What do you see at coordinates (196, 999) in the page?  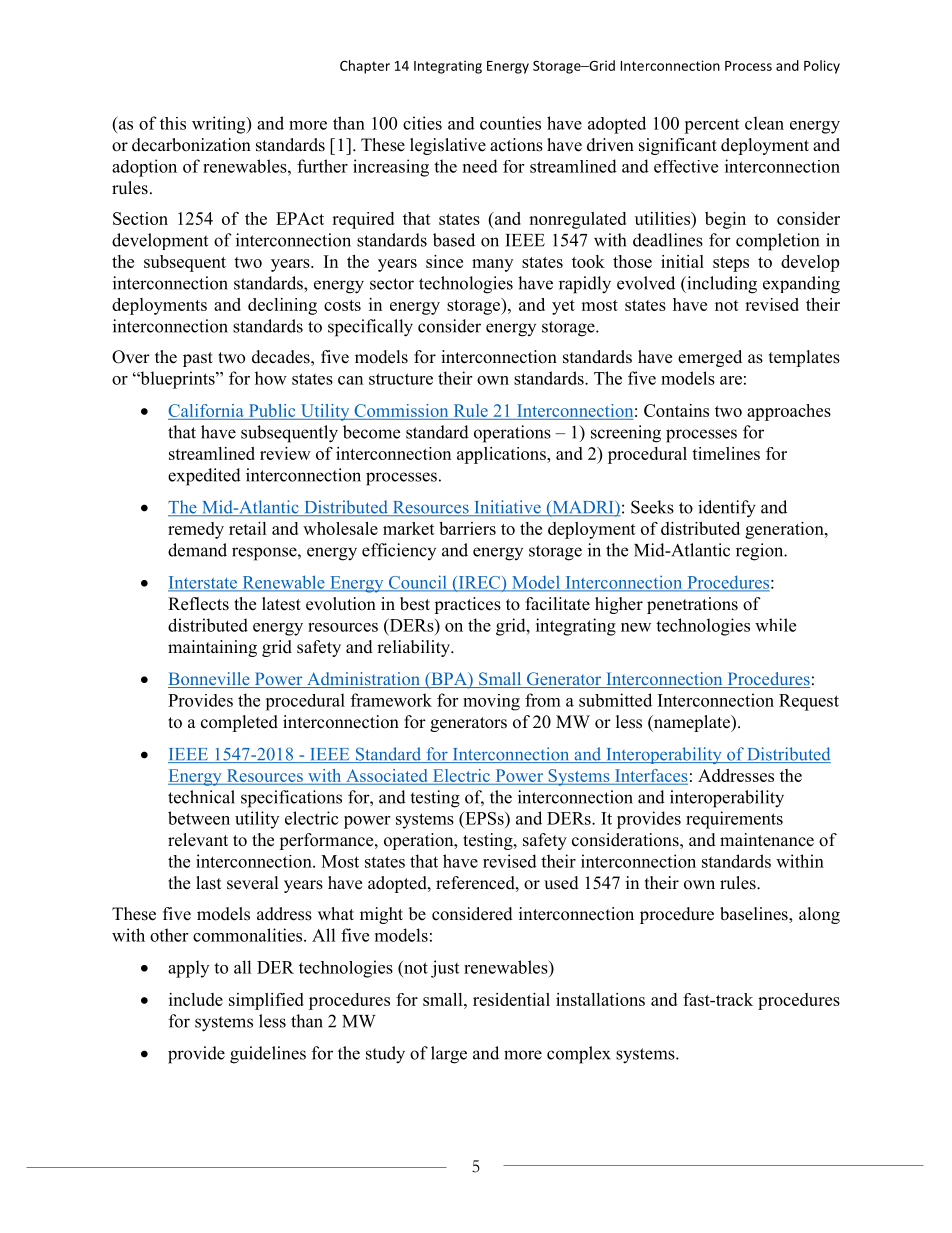 I see `include` at bounding box center [196, 999].
